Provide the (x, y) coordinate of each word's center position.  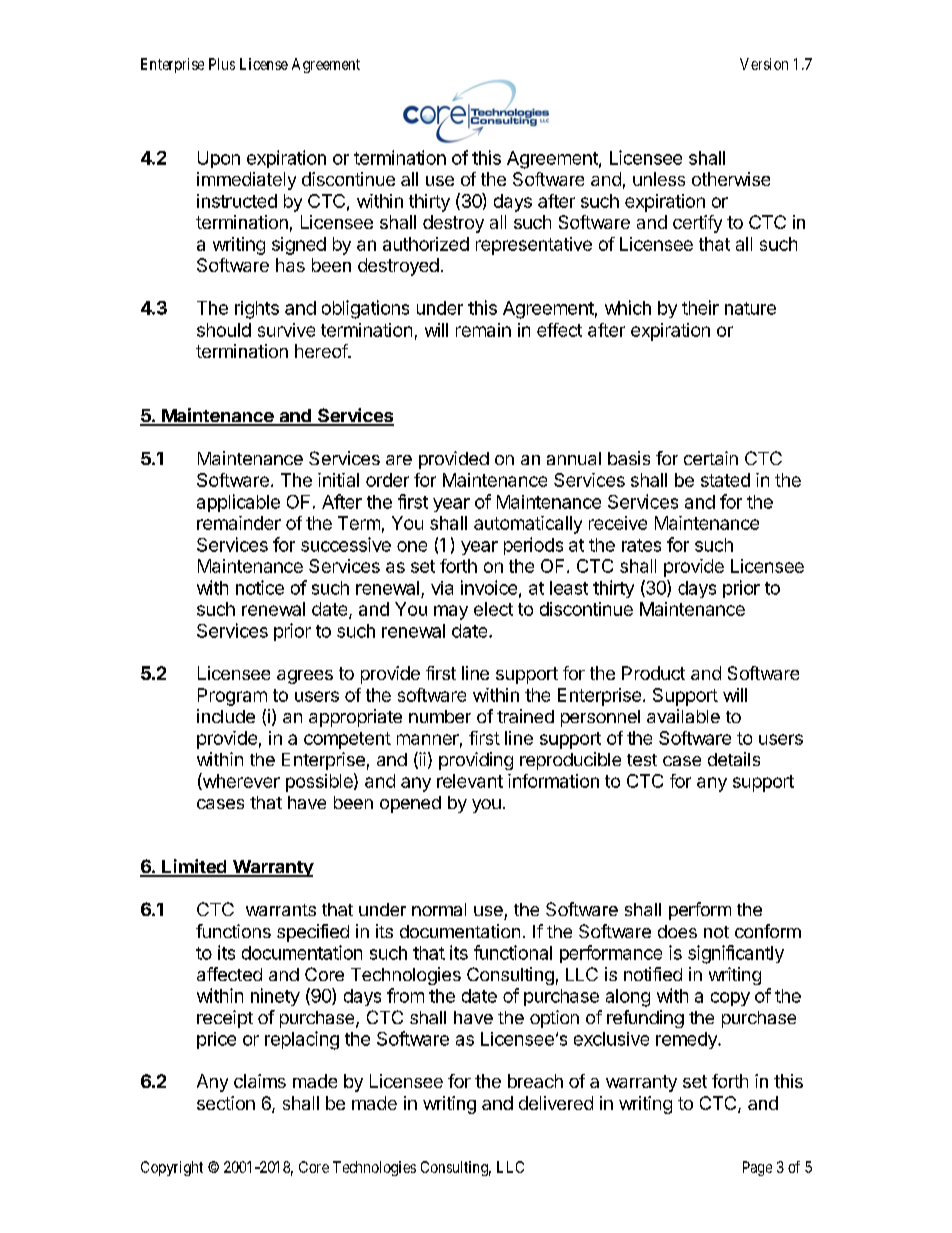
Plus (222, 64)
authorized (426, 244)
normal (439, 909)
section (226, 1103)
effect (559, 330)
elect (493, 609)
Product (653, 673)
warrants (281, 910)
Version (764, 64)
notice (260, 587)
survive (286, 330)
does (677, 931)
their (700, 307)
